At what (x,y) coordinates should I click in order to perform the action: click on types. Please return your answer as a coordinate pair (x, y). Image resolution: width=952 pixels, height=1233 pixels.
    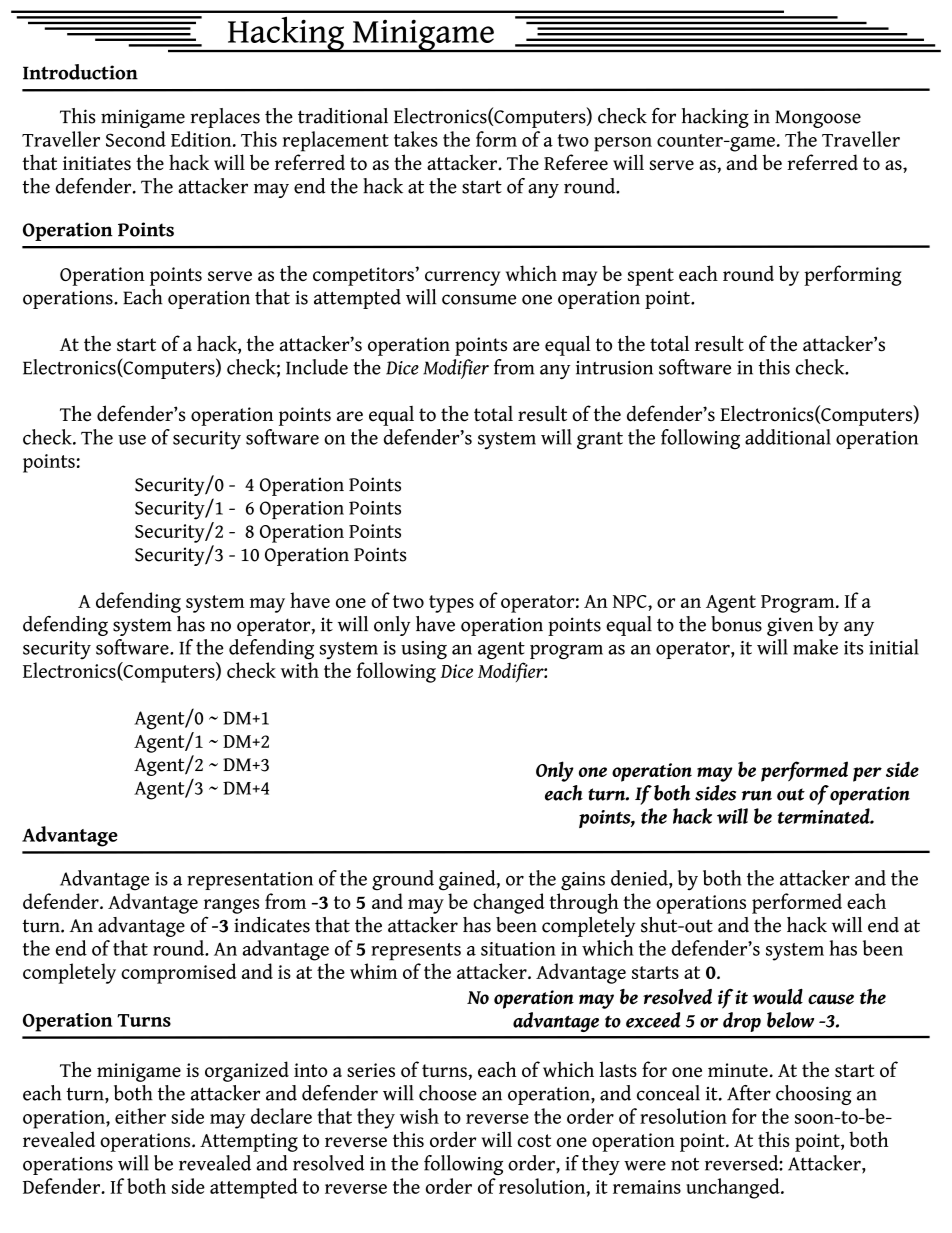
    Looking at the image, I should click on (451, 604).
